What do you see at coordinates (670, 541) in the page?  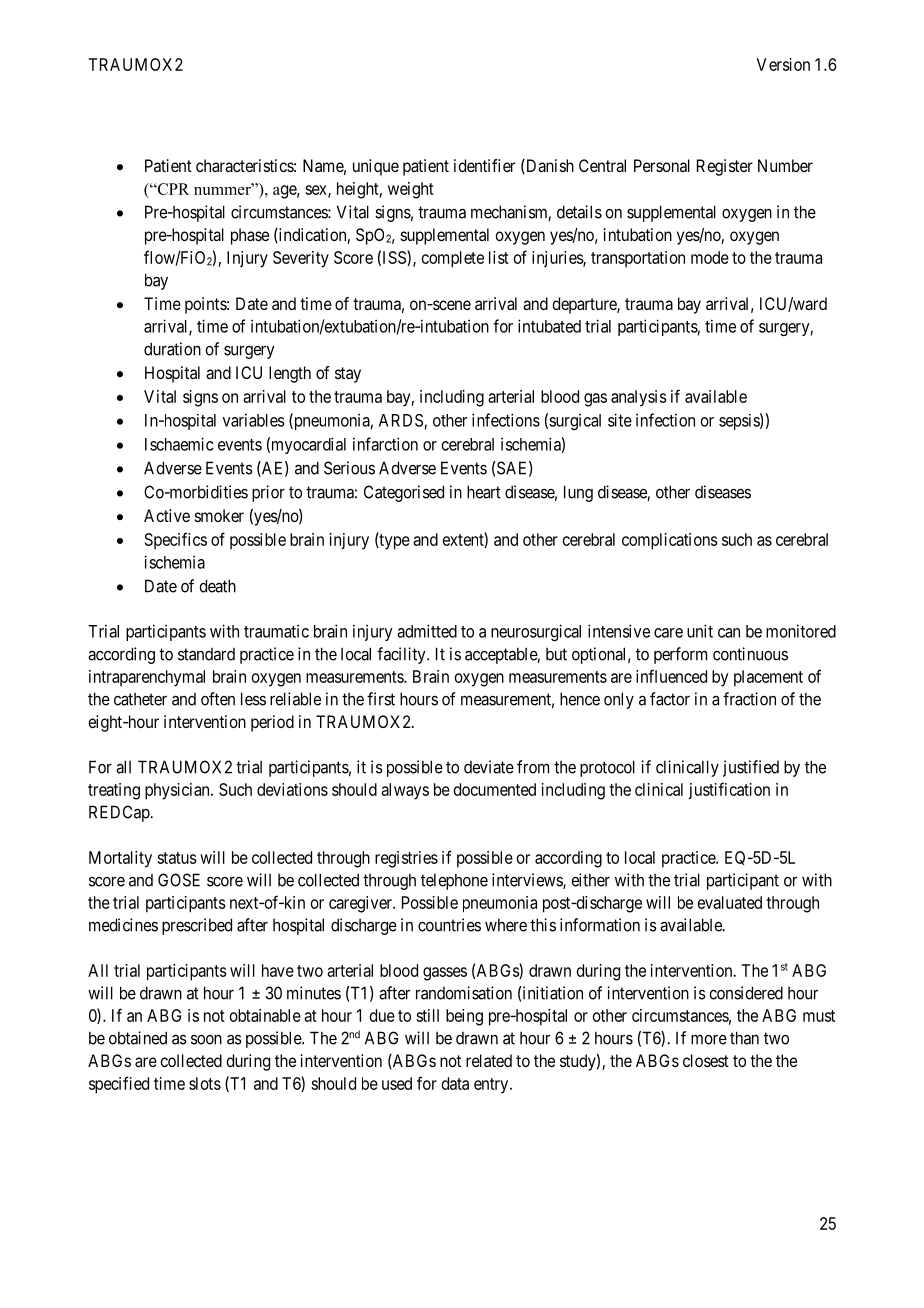 I see `complications` at bounding box center [670, 541].
